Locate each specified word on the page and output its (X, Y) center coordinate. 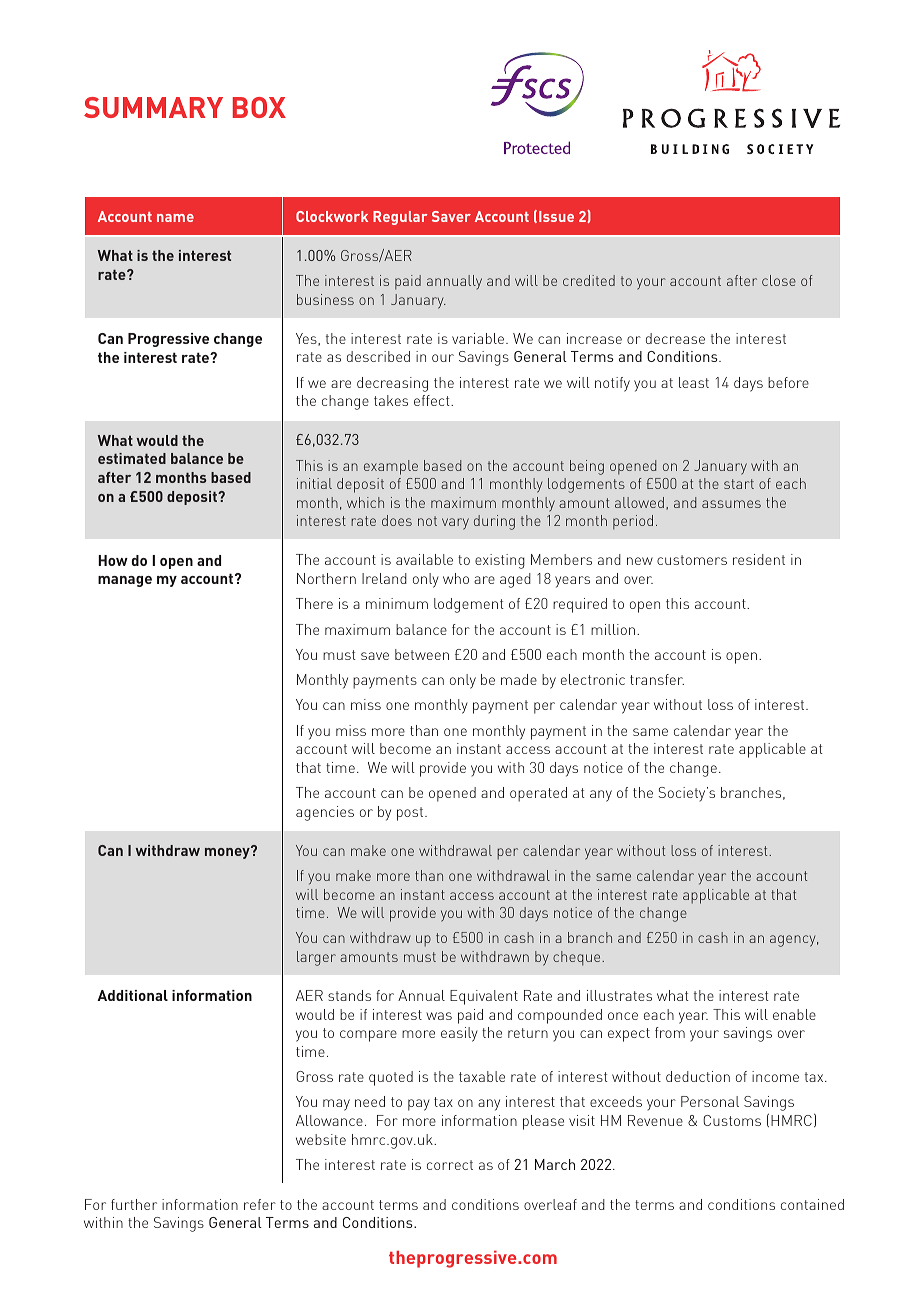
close (779, 280)
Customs (732, 1120)
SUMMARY (153, 107)
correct (450, 1165)
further (134, 1204)
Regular (400, 218)
